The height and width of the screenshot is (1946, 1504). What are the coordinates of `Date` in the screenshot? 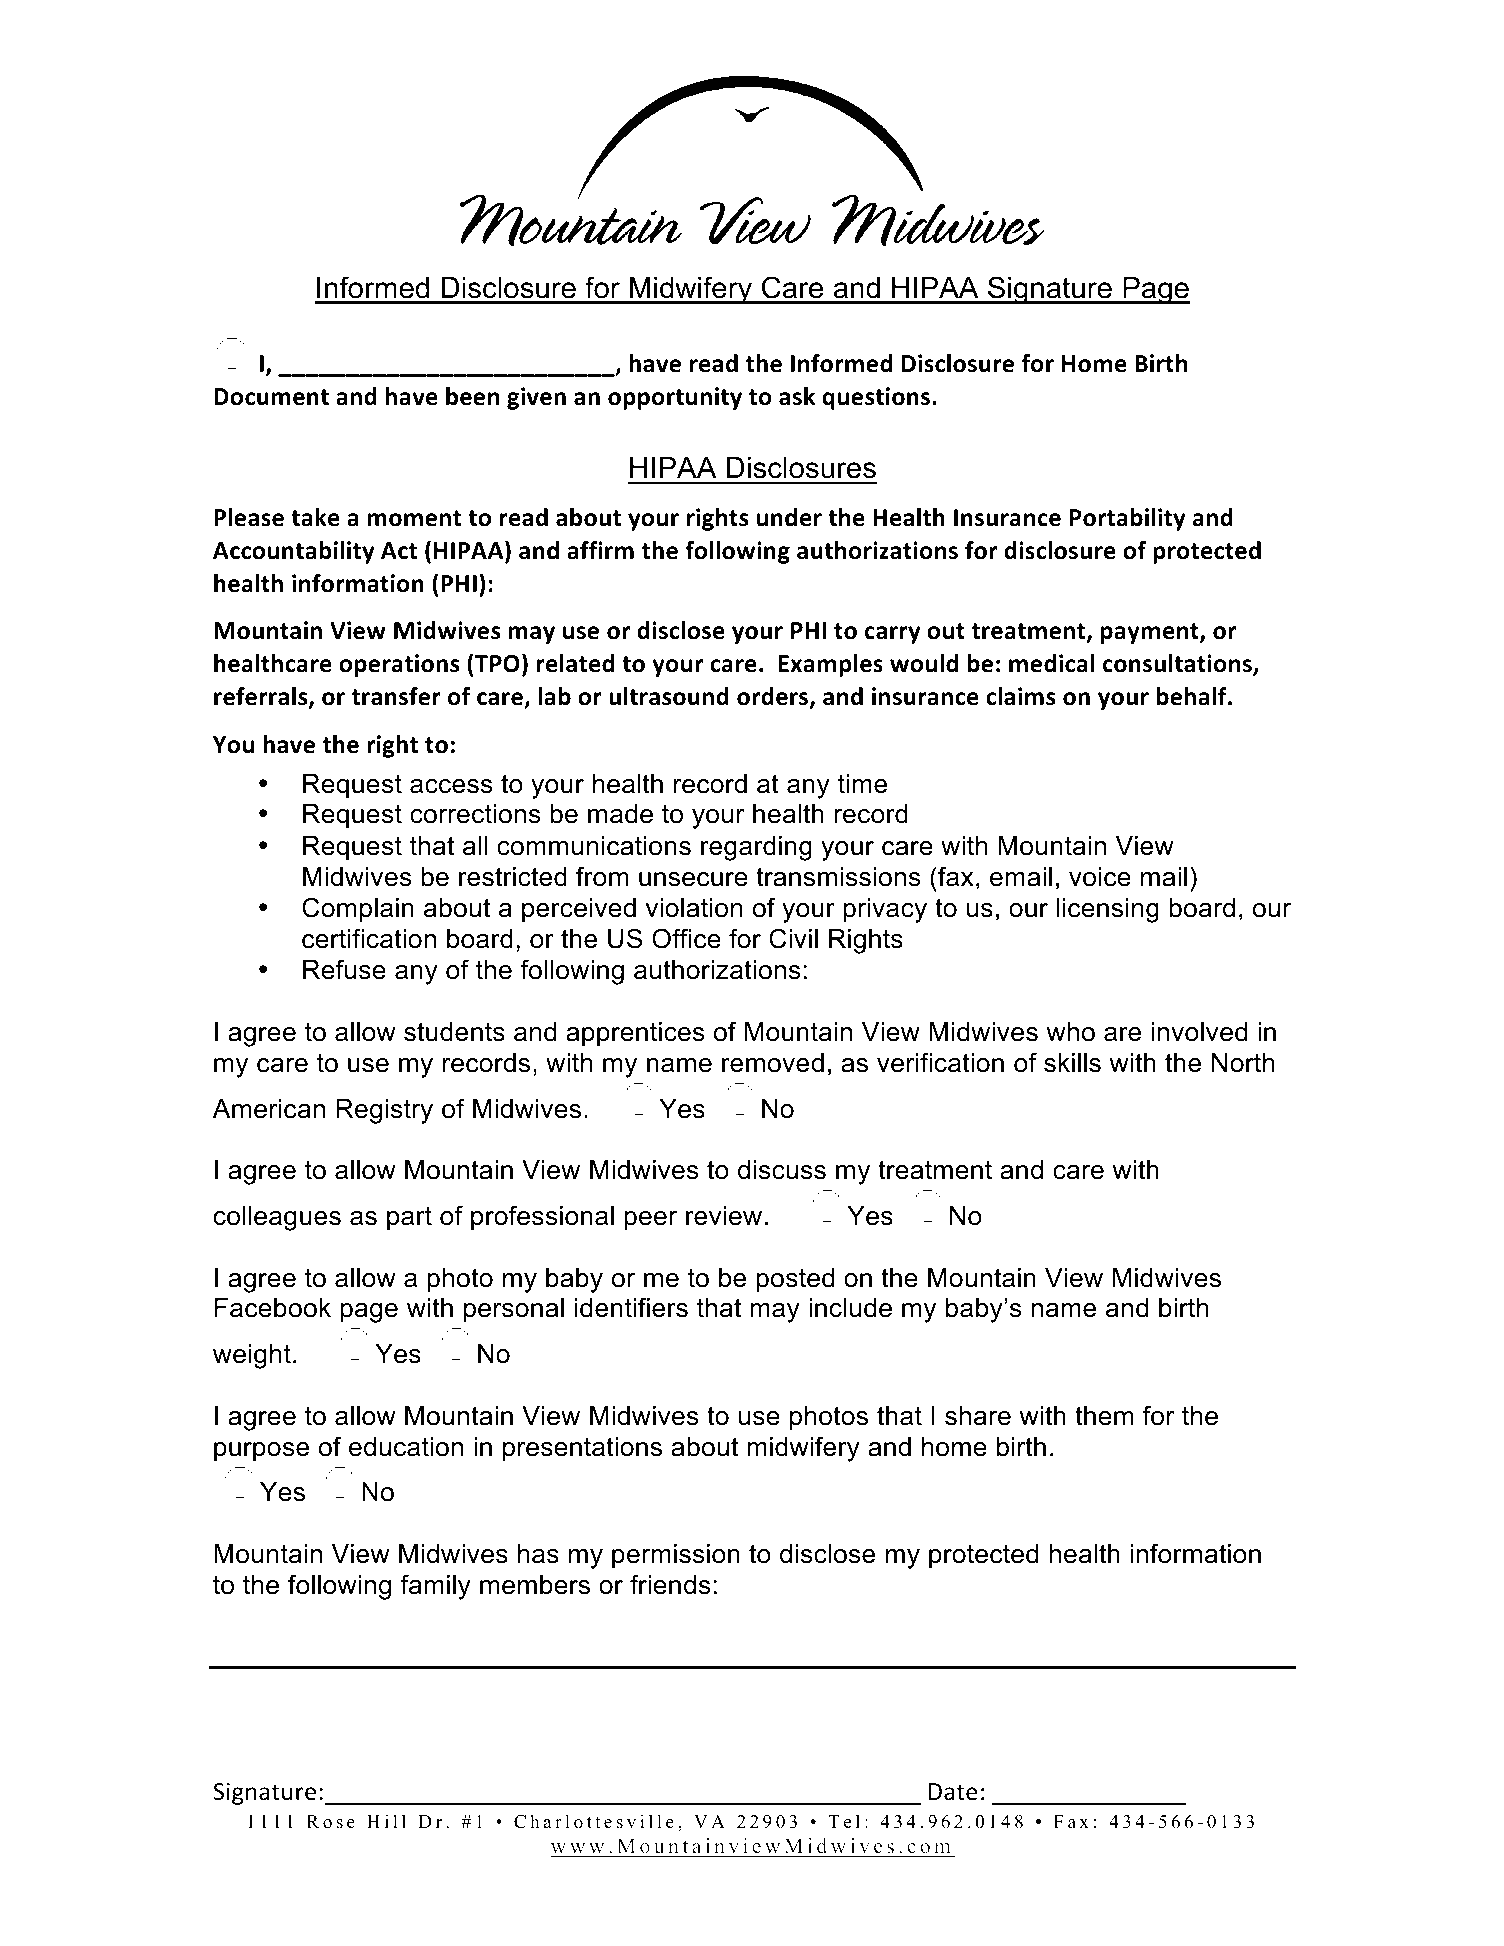 It's located at (953, 1792).
